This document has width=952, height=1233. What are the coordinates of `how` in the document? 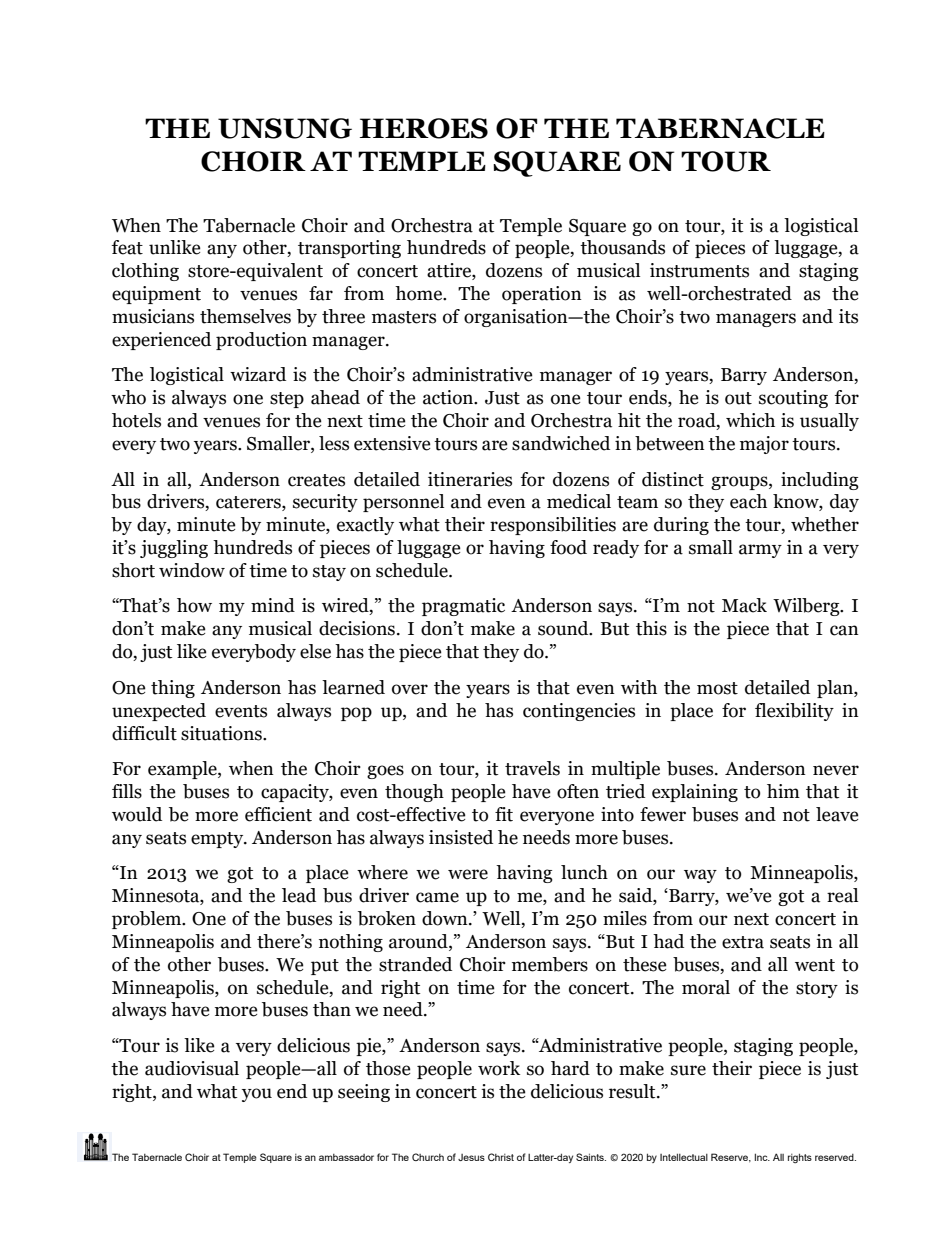 It's located at (194, 605).
